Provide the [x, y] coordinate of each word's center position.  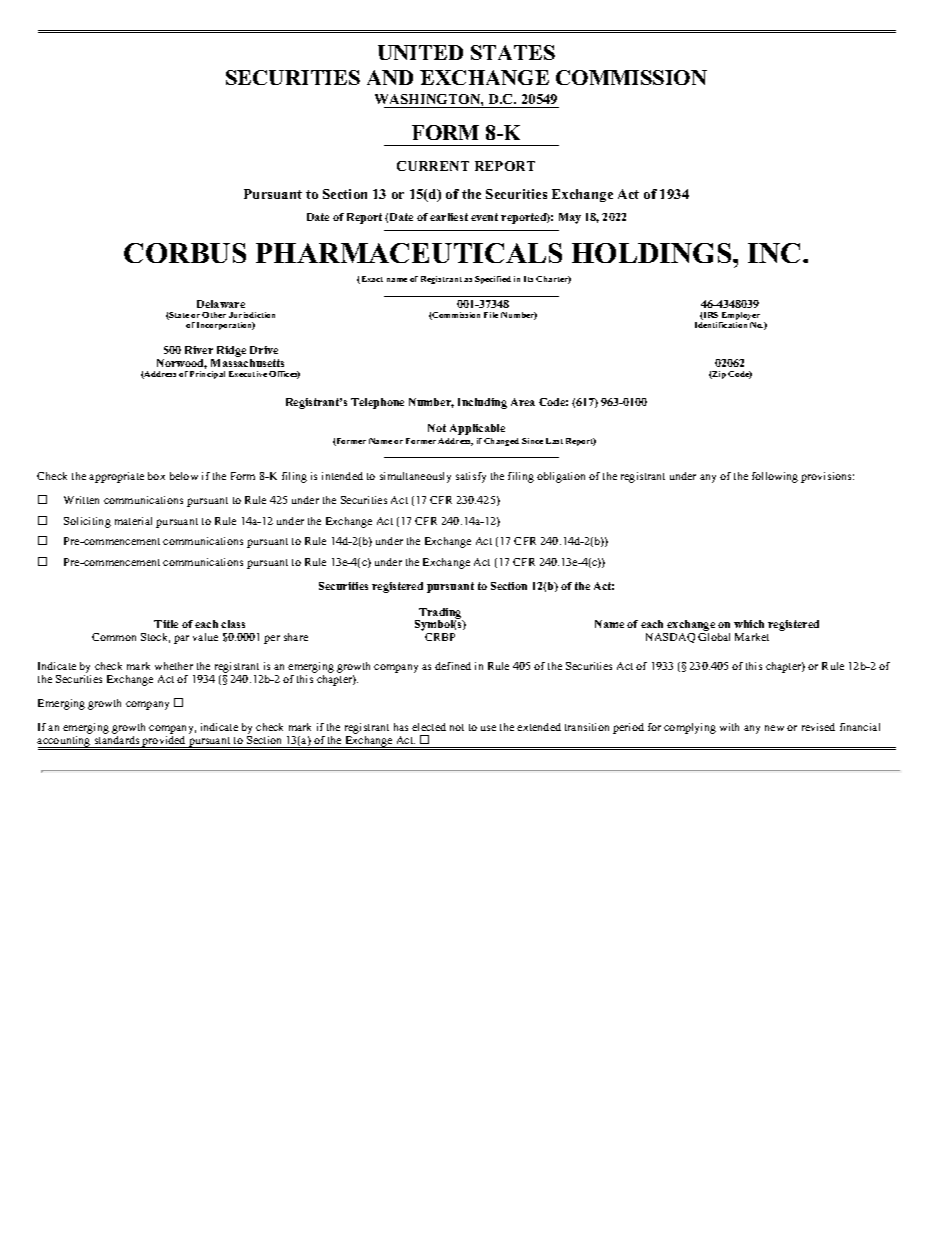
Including [482, 403]
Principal [207, 375]
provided [164, 743]
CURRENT [433, 166]
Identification [722, 323]
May [570, 218]
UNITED [420, 52]
